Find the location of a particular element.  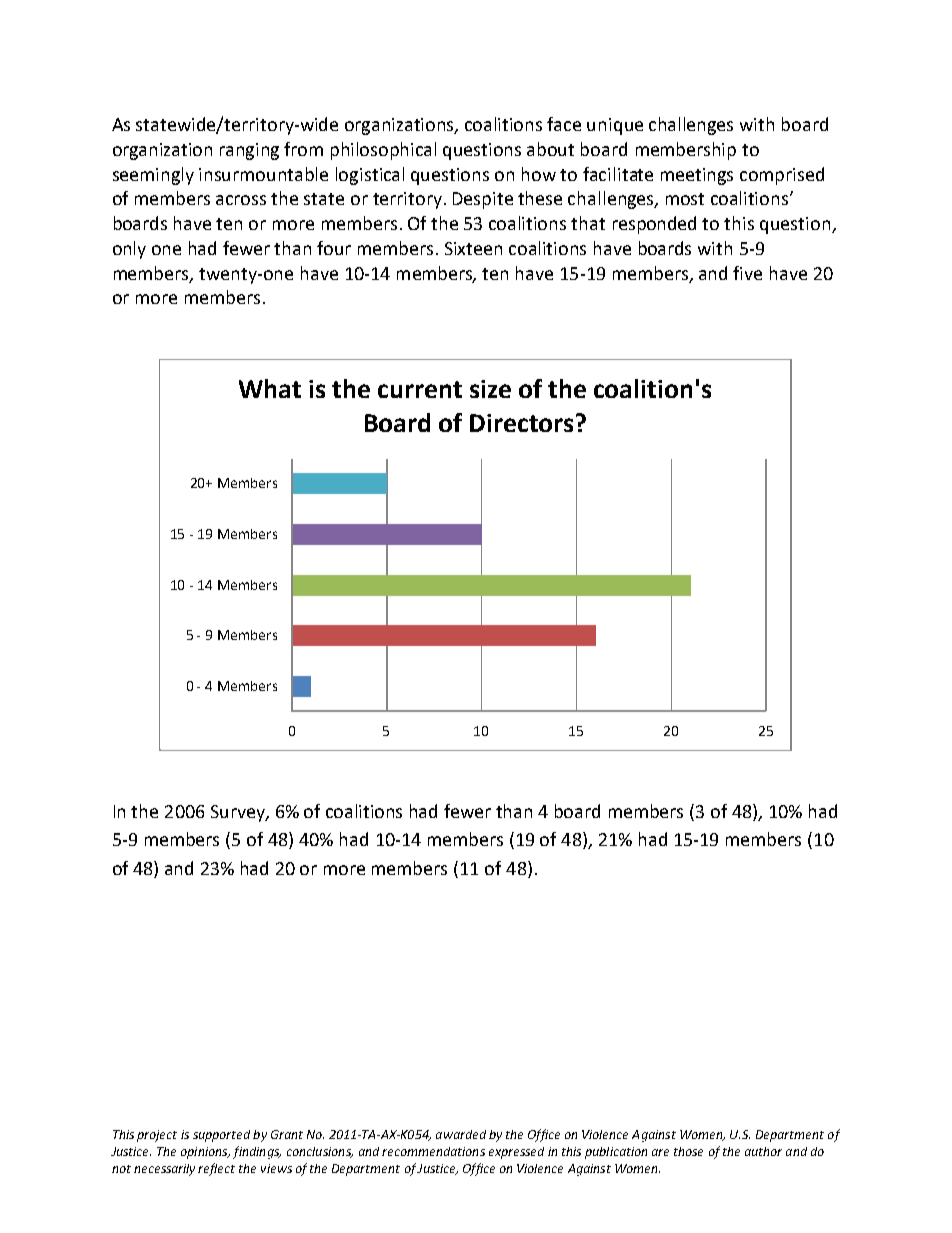

meetings is located at coordinates (697, 176).
